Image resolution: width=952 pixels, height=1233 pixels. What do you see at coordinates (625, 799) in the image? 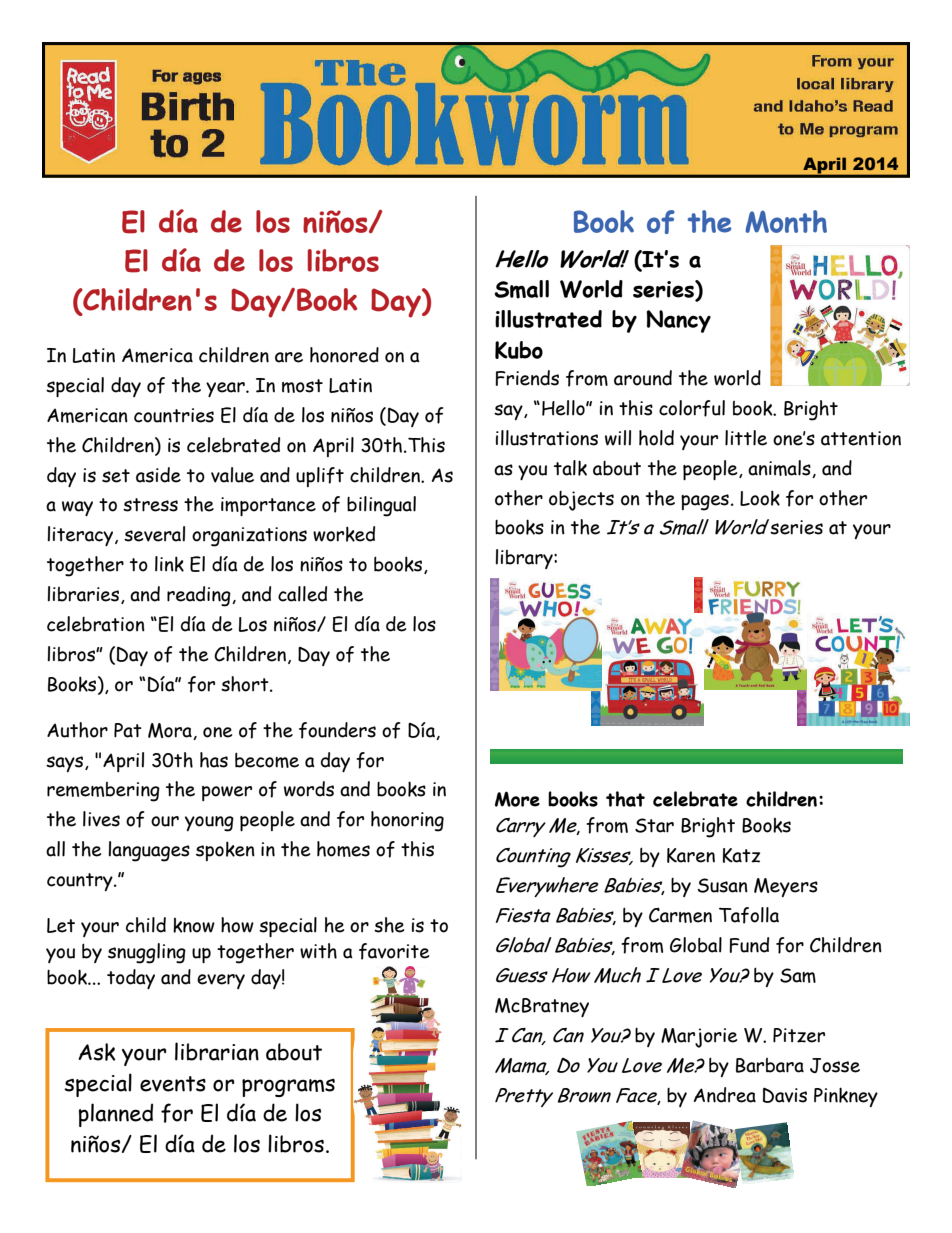
I see `that` at bounding box center [625, 799].
